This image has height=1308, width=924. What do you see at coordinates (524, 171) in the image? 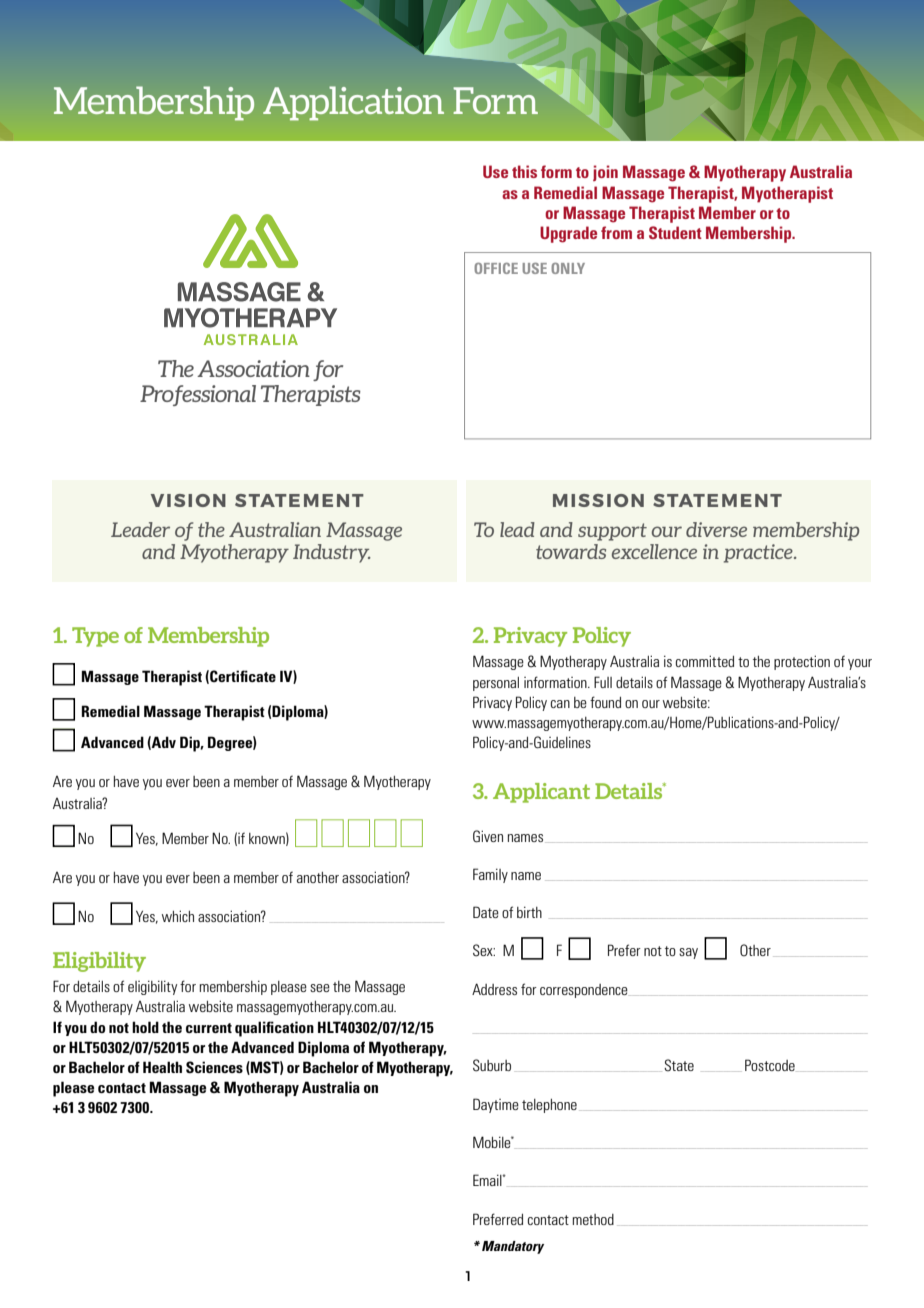
I see `this` at bounding box center [524, 171].
